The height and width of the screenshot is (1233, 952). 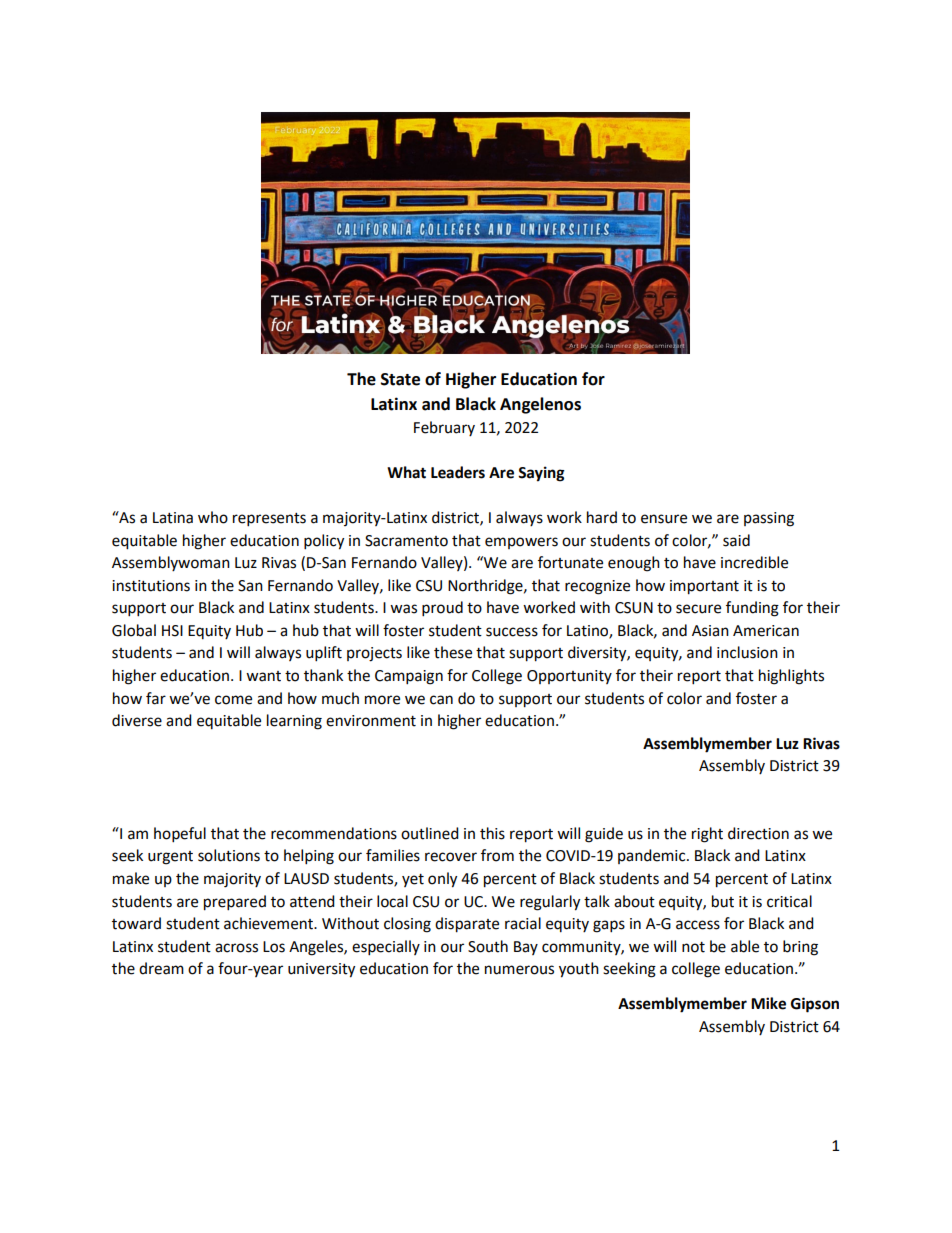 I want to click on numerous, so click(x=519, y=970).
